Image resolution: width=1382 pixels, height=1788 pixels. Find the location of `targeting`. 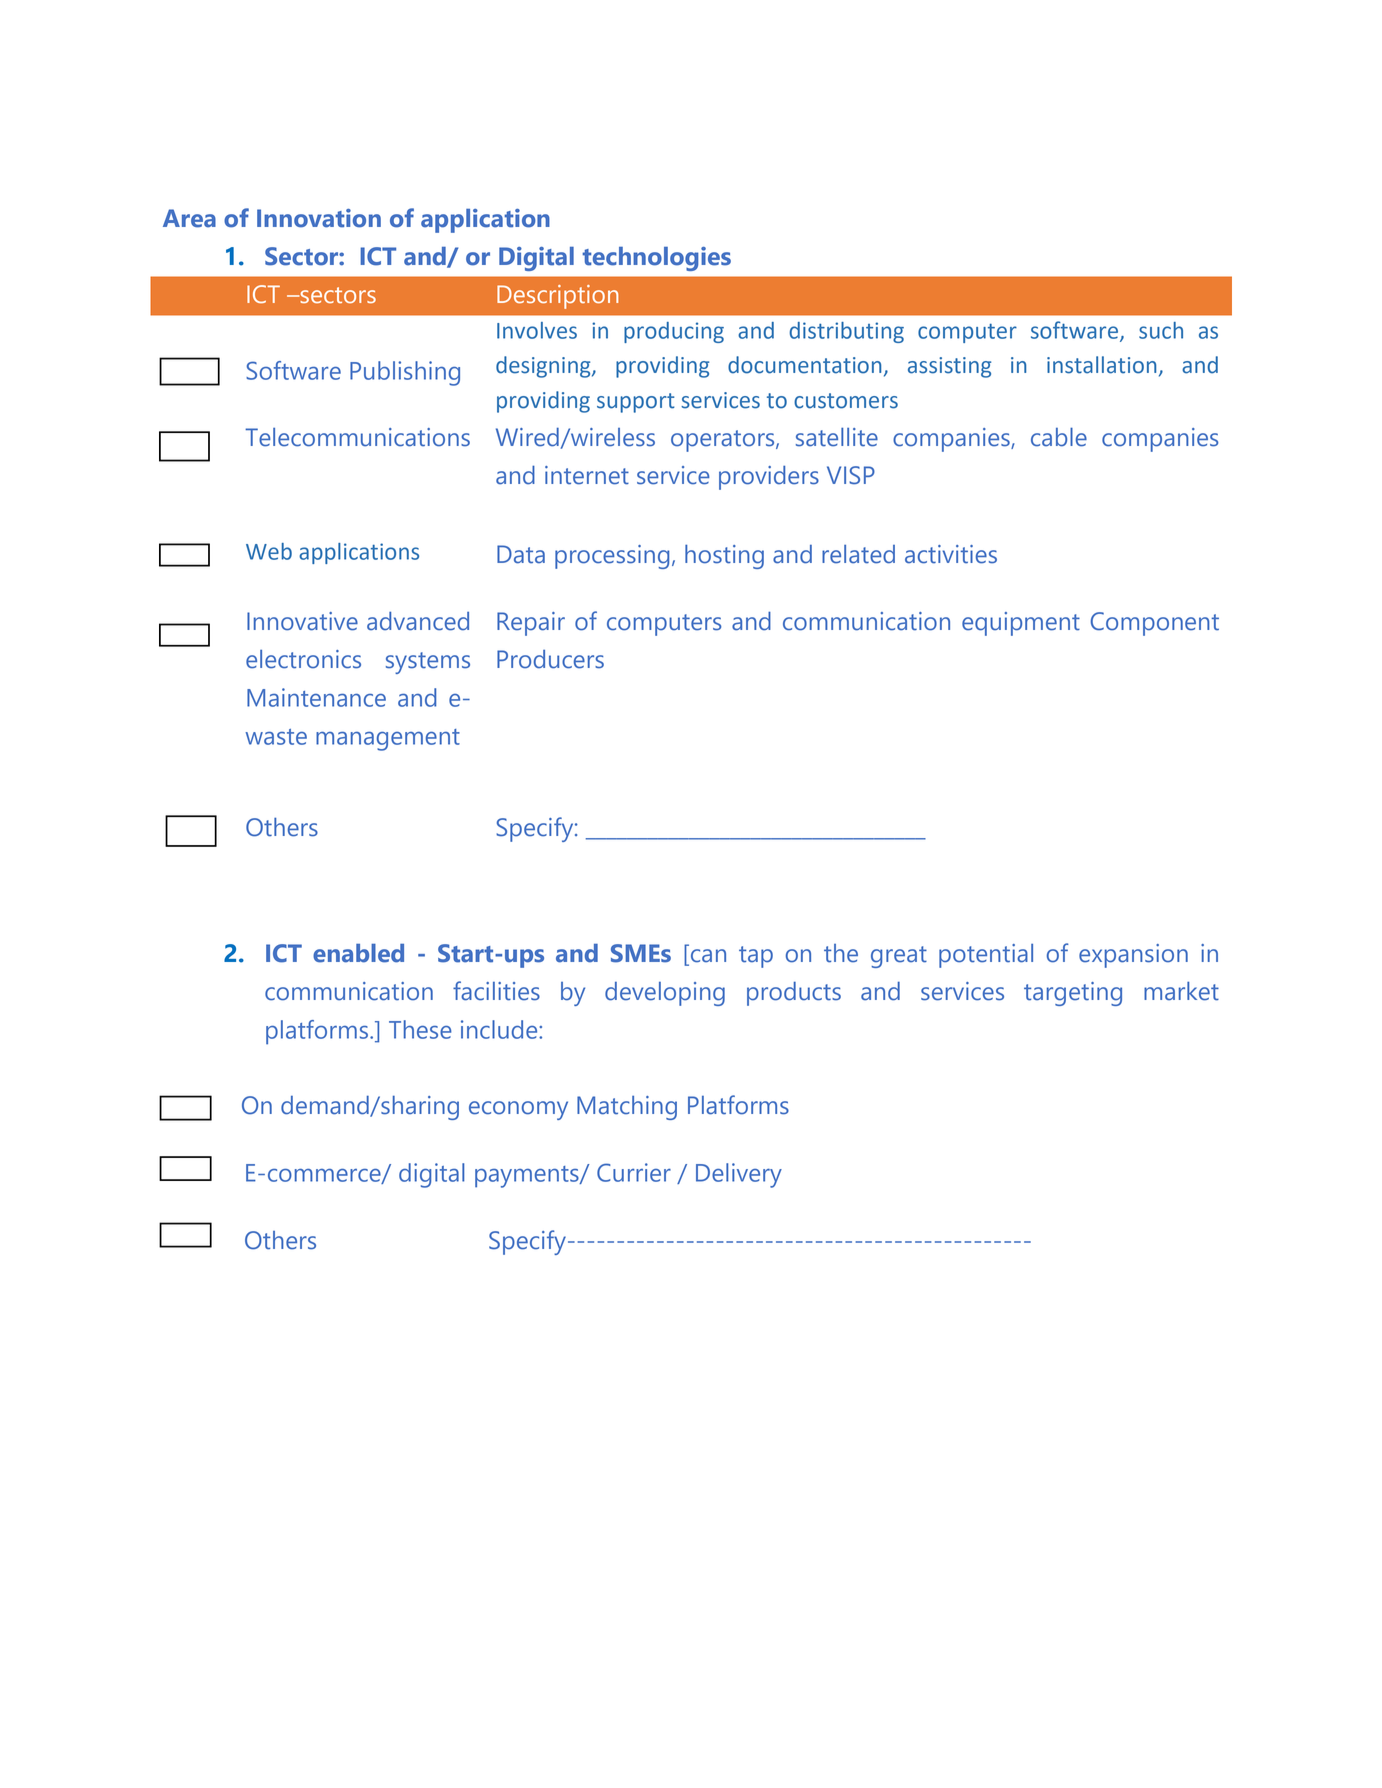

targeting is located at coordinates (1073, 994).
